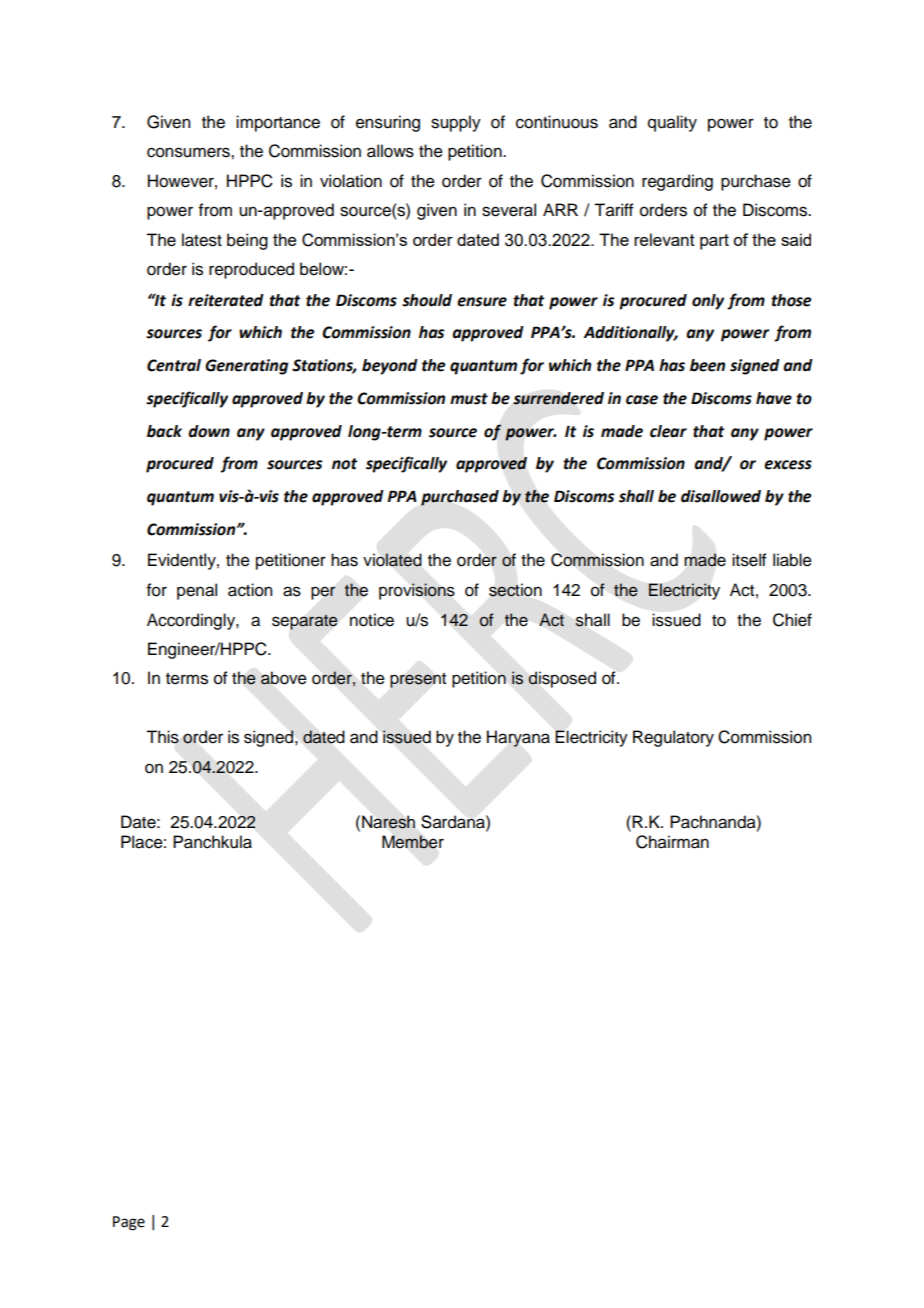  What do you see at coordinates (284, 678) in the screenshot?
I see `above` at bounding box center [284, 678].
